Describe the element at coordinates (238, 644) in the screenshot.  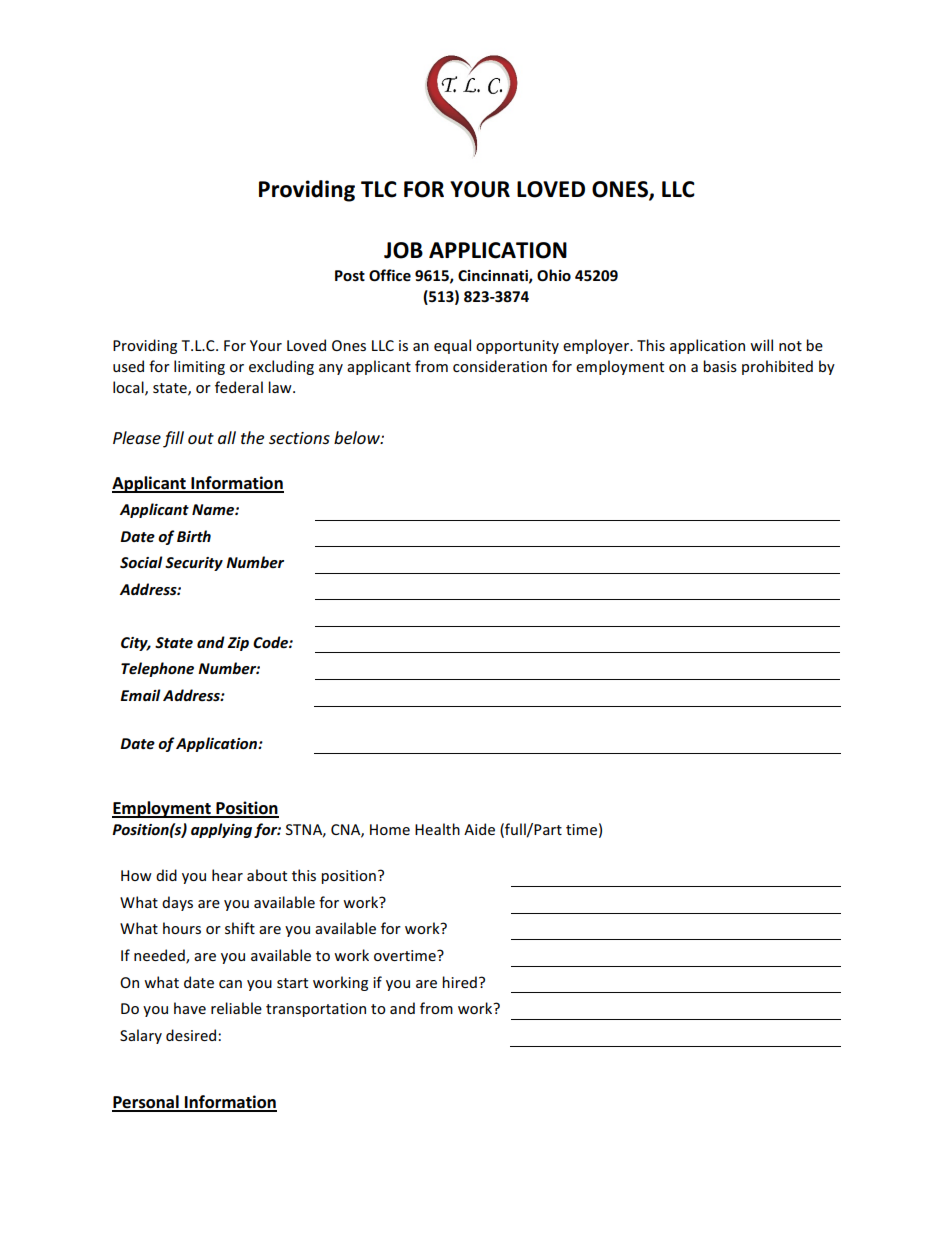
I see `Zip` at that location.
